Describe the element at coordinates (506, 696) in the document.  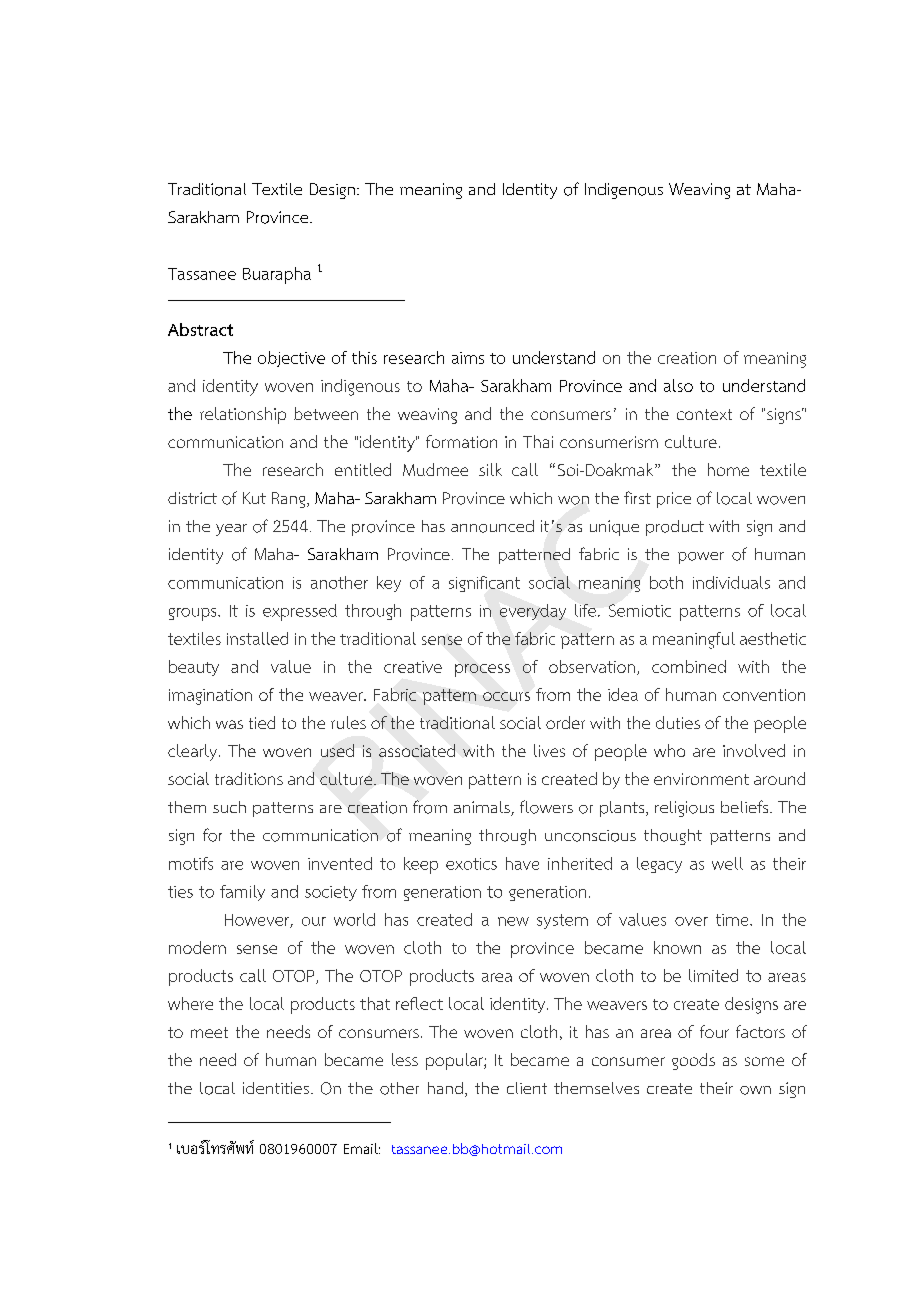
I see `occurs` at that location.
